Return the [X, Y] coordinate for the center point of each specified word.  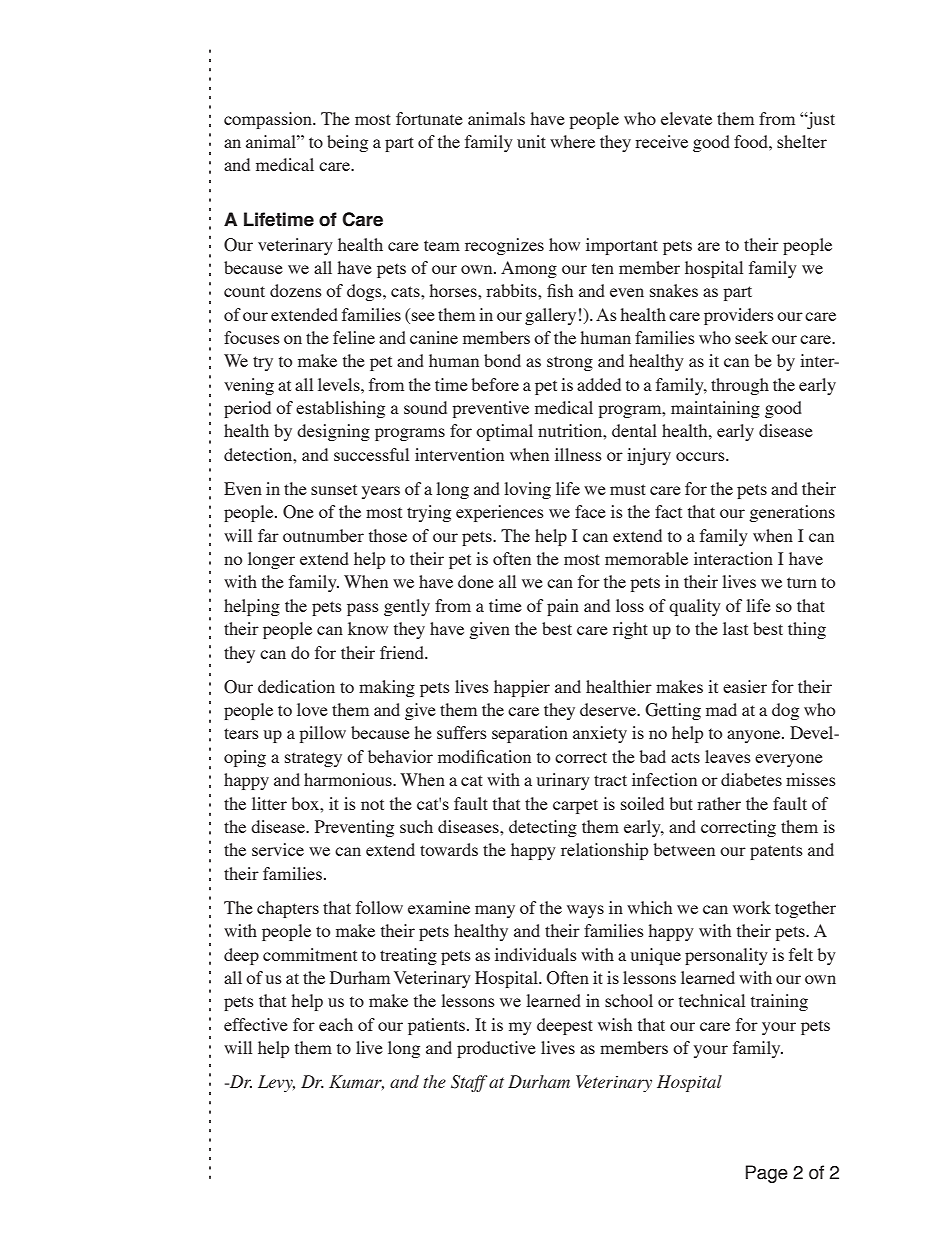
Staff [469, 1083]
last [735, 628]
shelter [802, 141]
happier [522, 688]
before [495, 384]
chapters [288, 909]
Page [767, 1174]
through [740, 386]
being [347, 143]
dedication [296, 686]
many [495, 911]
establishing [340, 409]
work [752, 907]
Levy [276, 1083]
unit [531, 141]
